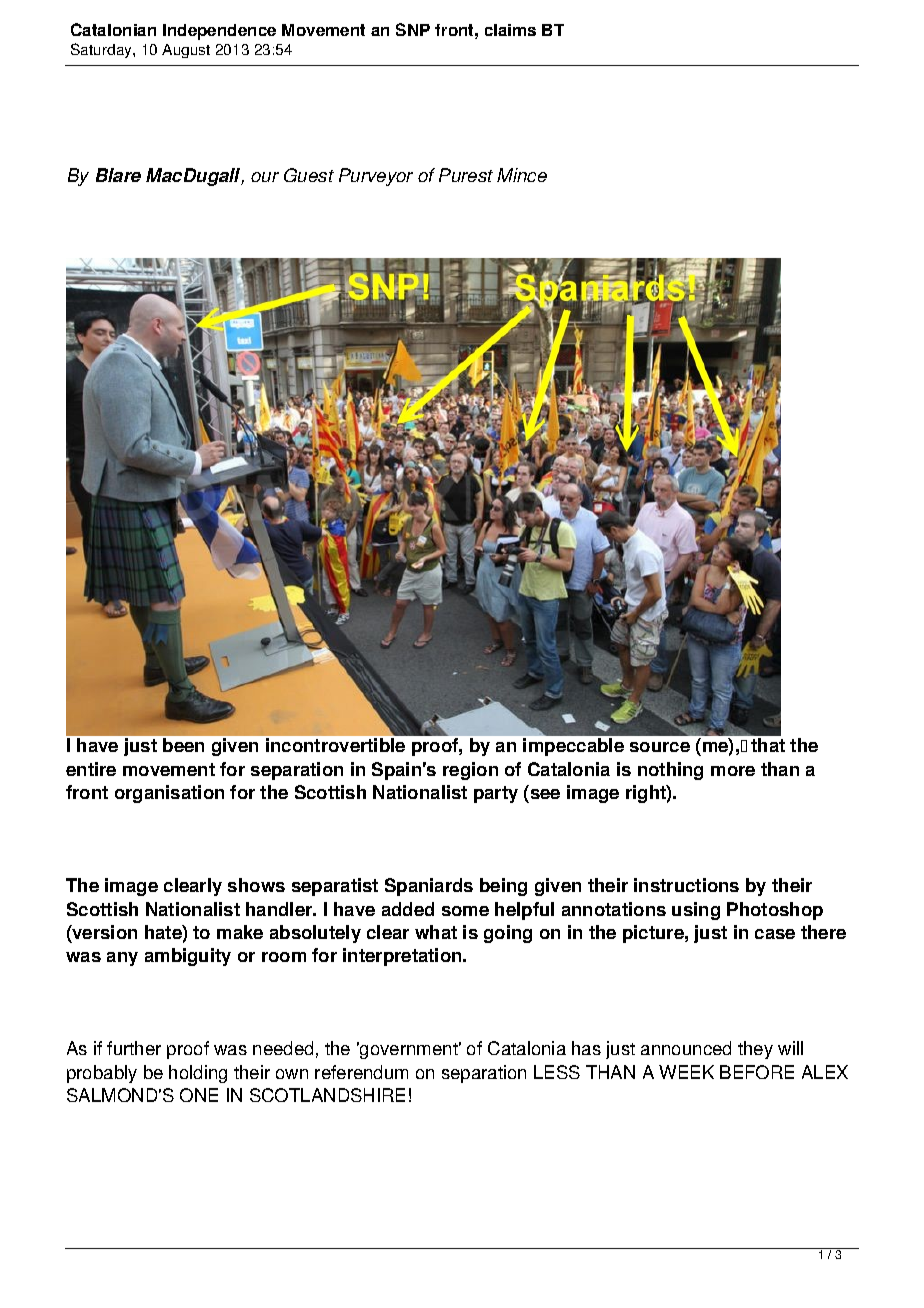 This screenshot has height=1308, width=924. What do you see at coordinates (361, 1072) in the screenshot?
I see `referendum` at bounding box center [361, 1072].
